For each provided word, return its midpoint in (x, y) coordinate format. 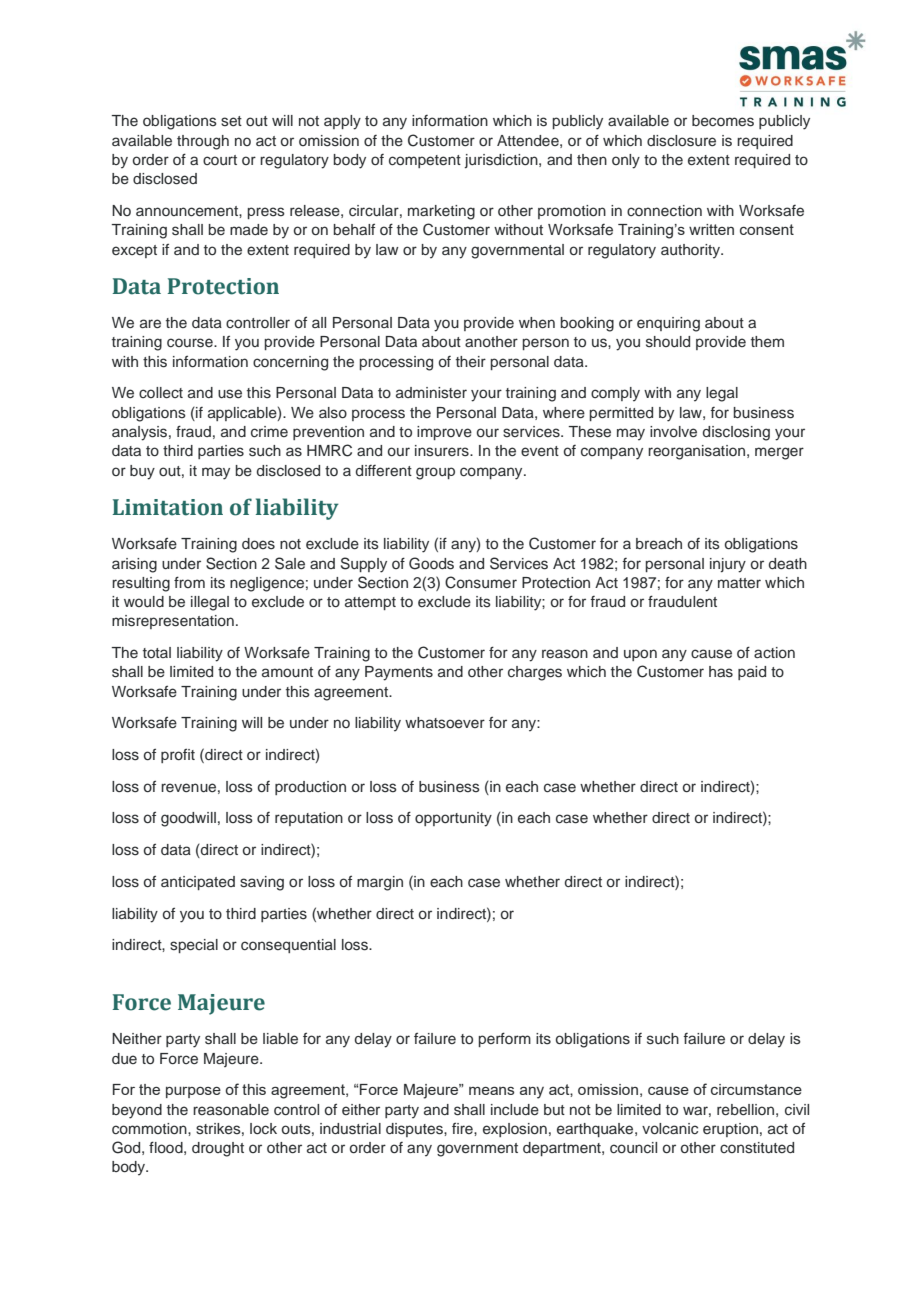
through (203, 142)
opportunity (453, 819)
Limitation (168, 507)
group (435, 473)
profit (178, 755)
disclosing (736, 433)
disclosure (681, 141)
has (721, 672)
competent (425, 161)
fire (463, 1128)
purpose (193, 1092)
